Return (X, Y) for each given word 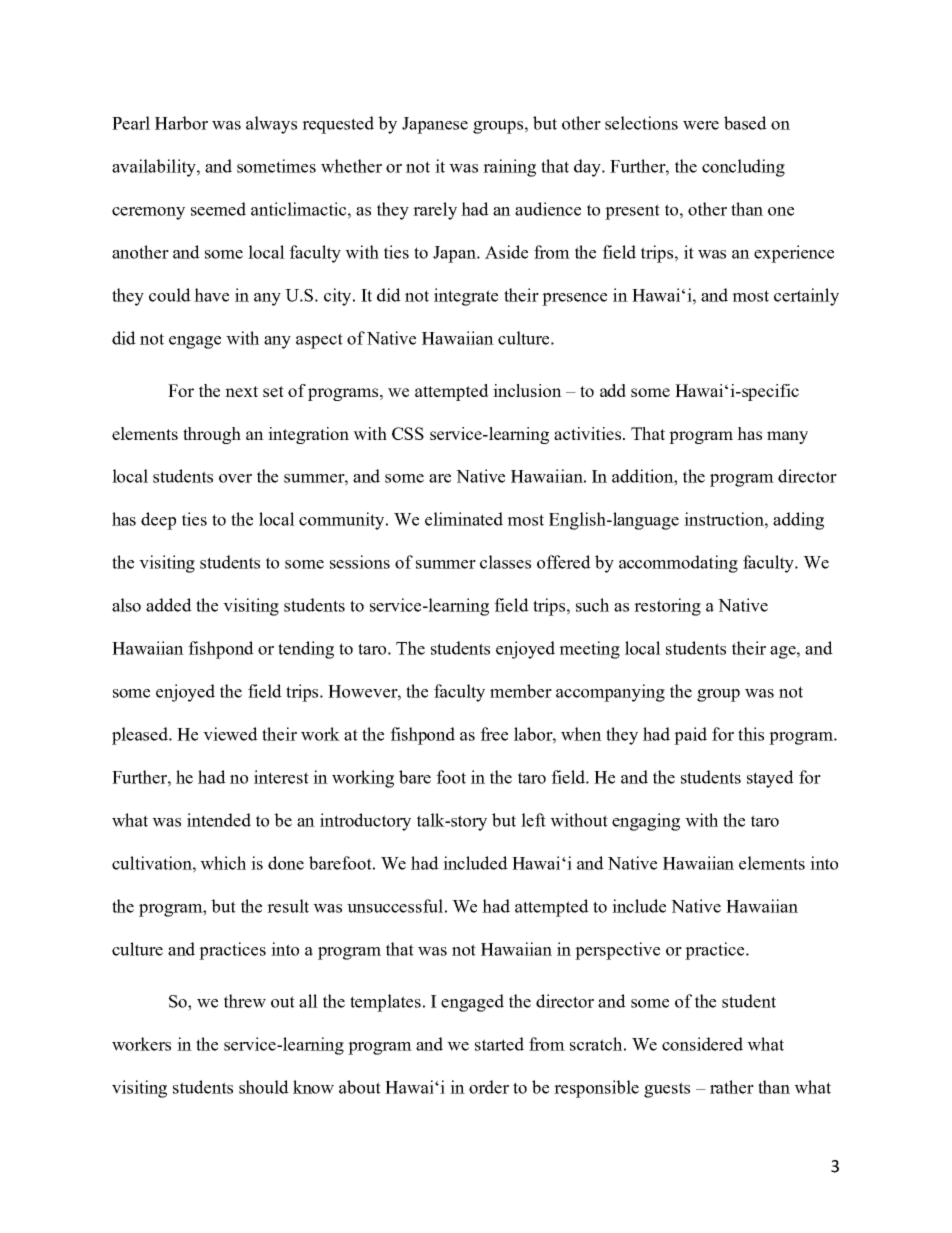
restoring (667, 607)
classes (505, 562)
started (499, 1044)
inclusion (527, 390)
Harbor (181, 123)
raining (509, 168)
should (264, 1087)
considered (702, 1044)
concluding (743, 168)
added (169, 605)
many (787, 437)
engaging (646, 822)
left (533, 820)
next (241, 391)
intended (219, 820)
